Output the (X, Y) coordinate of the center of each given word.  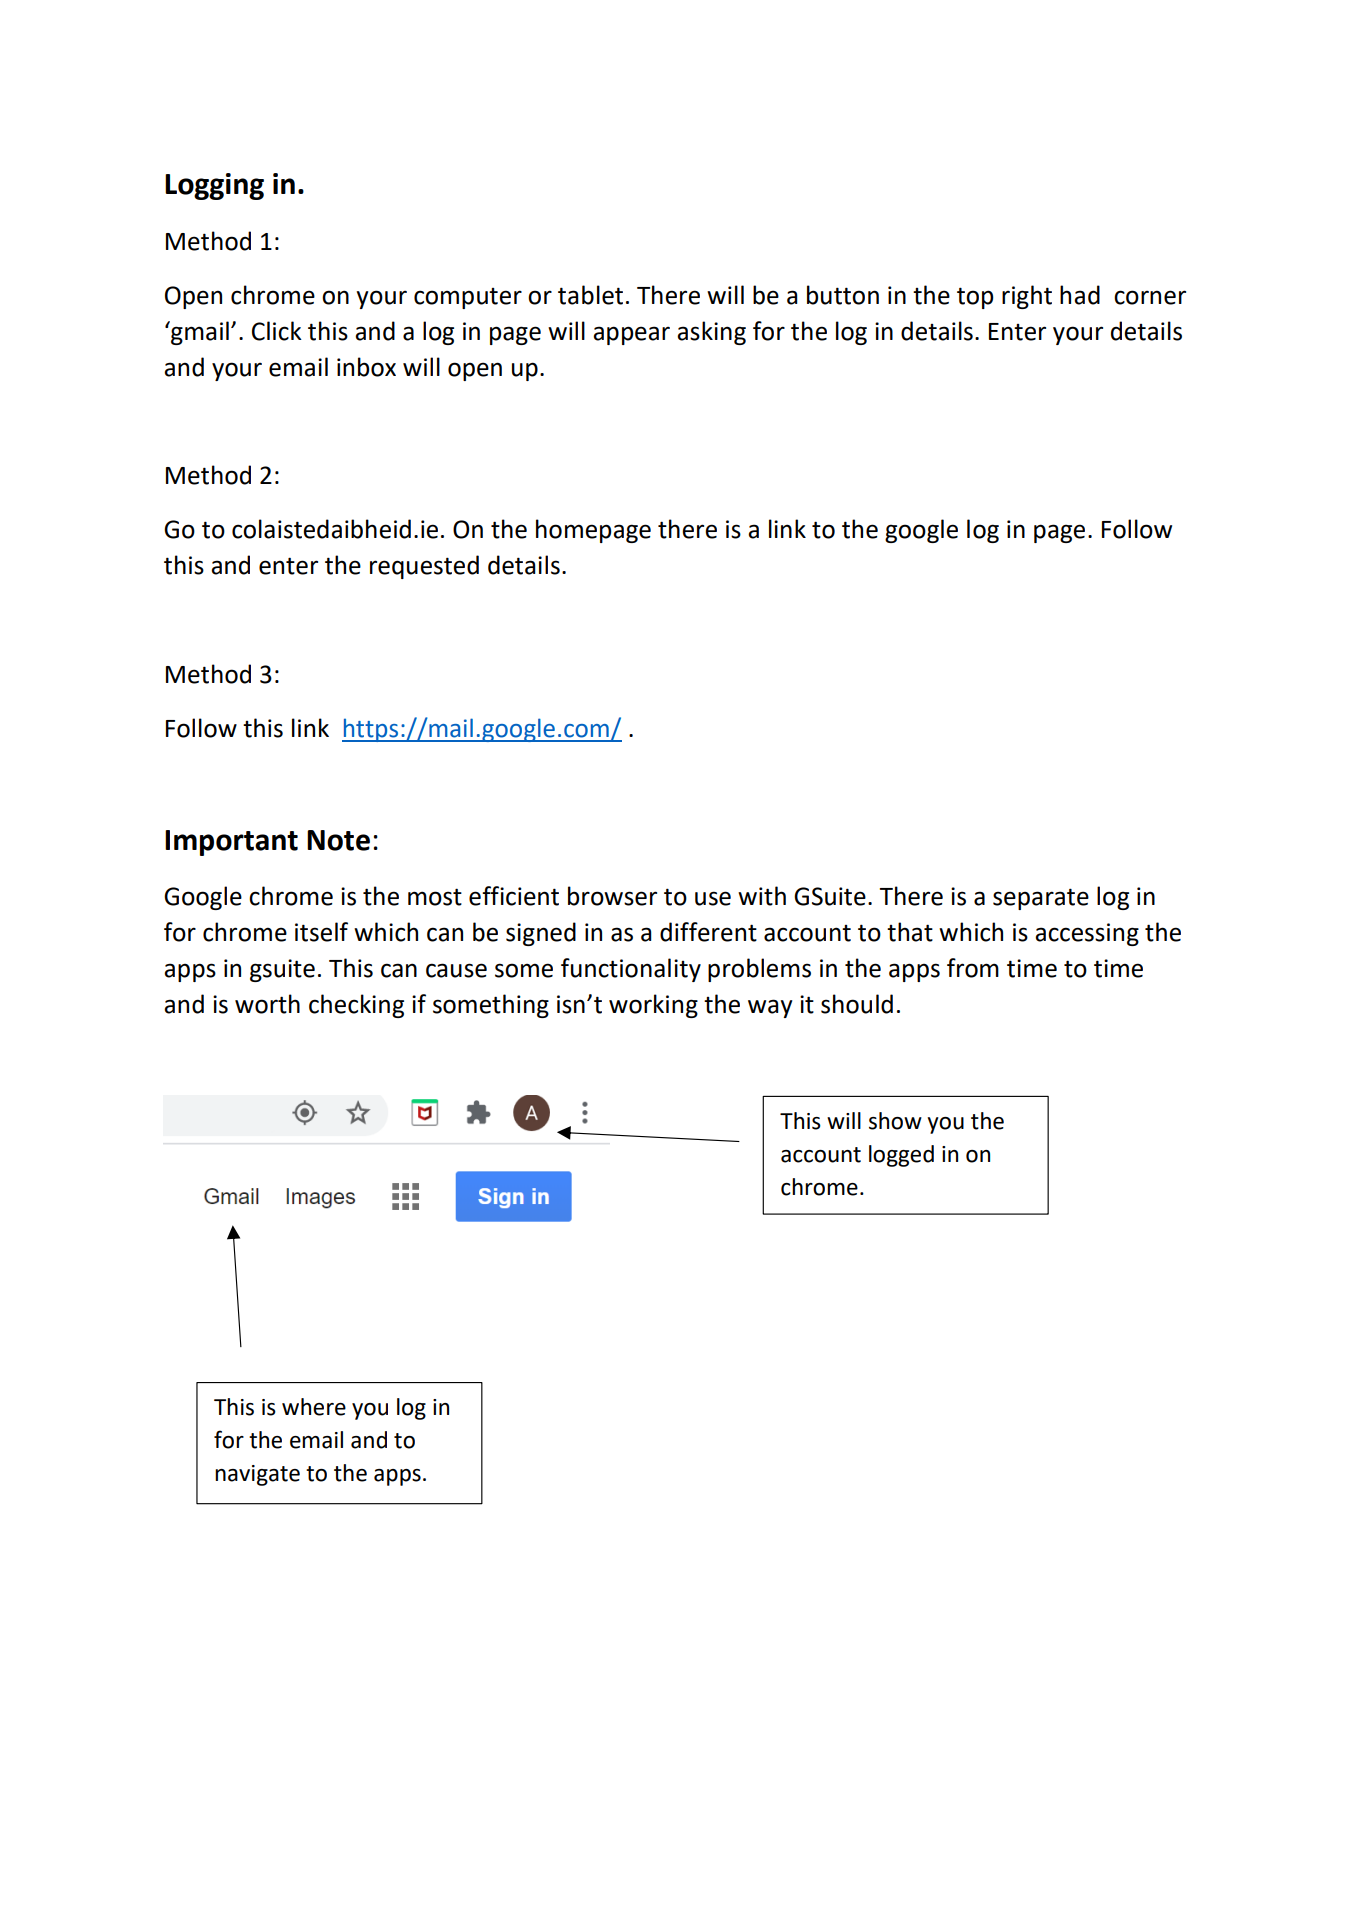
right (1027, 297)
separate (1041, 899)
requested (424, 567)
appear (631, 335)
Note (338, 840)
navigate (257, 1475)
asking (711, 333)
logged (901, 1156)
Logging (214, 186)
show (895, 1121)
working (653, 1006)
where (314, 1407)
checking (356, 1006)
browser (612, 896)
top (975, 298)
